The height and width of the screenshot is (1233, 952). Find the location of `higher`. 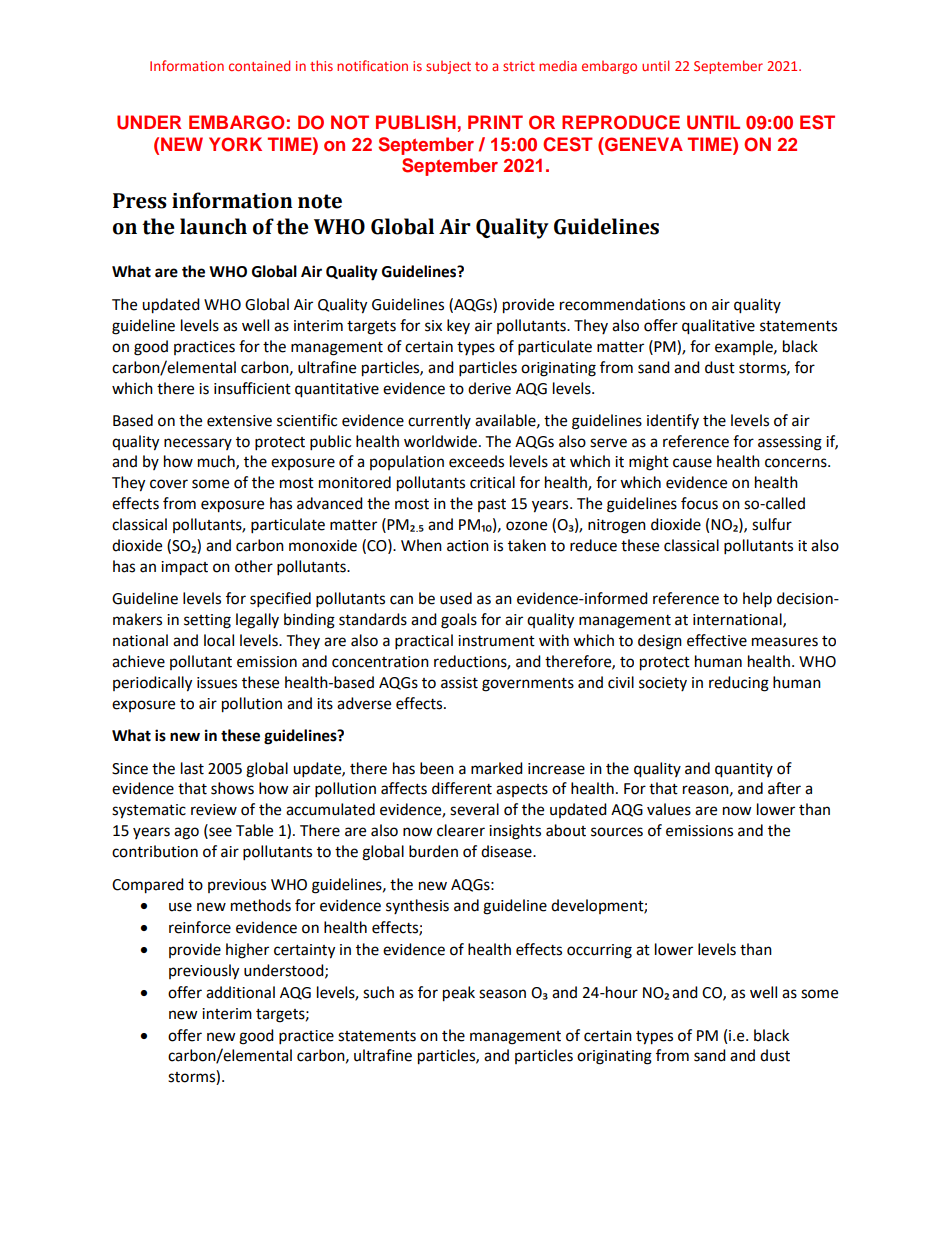

higher is located at coordinates (247, 951).
